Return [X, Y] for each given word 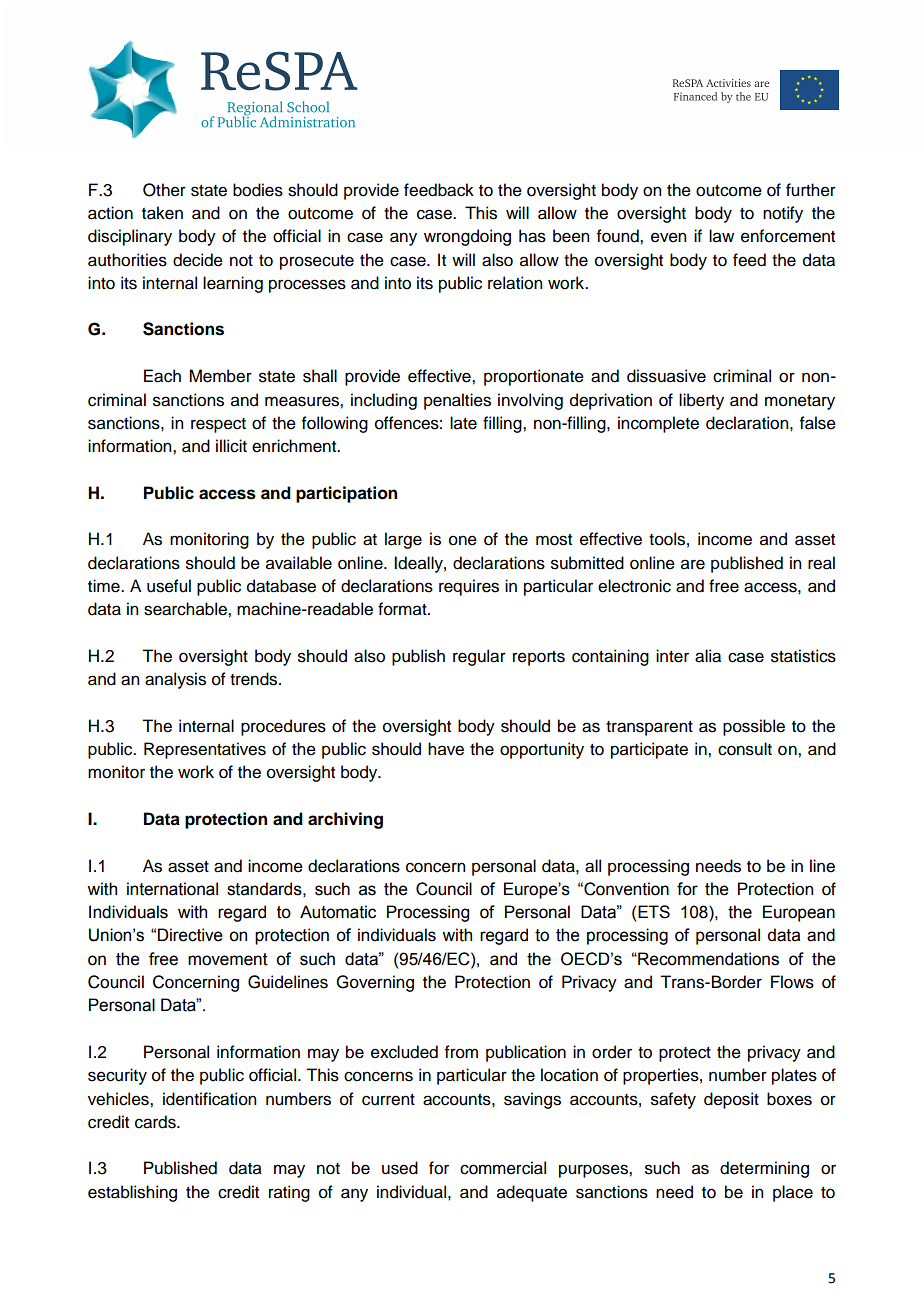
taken [162, 213]
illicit [231, 446]
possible [754, 727]
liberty [701, 401]
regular [479, 657]
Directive [190, 935]
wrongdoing [467, 237]
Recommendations [707, 959]
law [721, 236]
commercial [503, 1168]
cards [156, 1122]
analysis [175, 680]
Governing [375, 983]
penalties [457, 401]
